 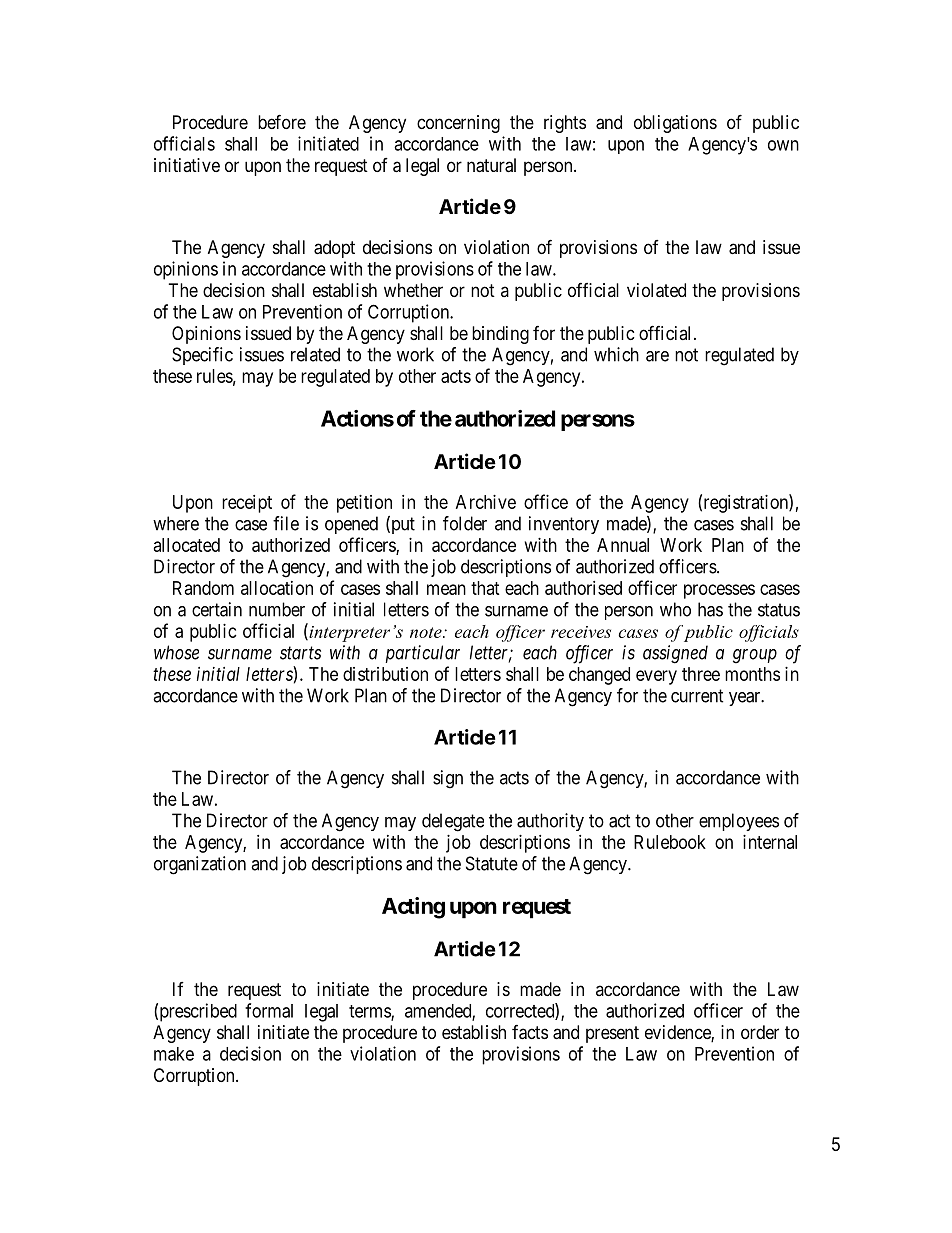 I want to click on order, so click(x=760, y=1032).
